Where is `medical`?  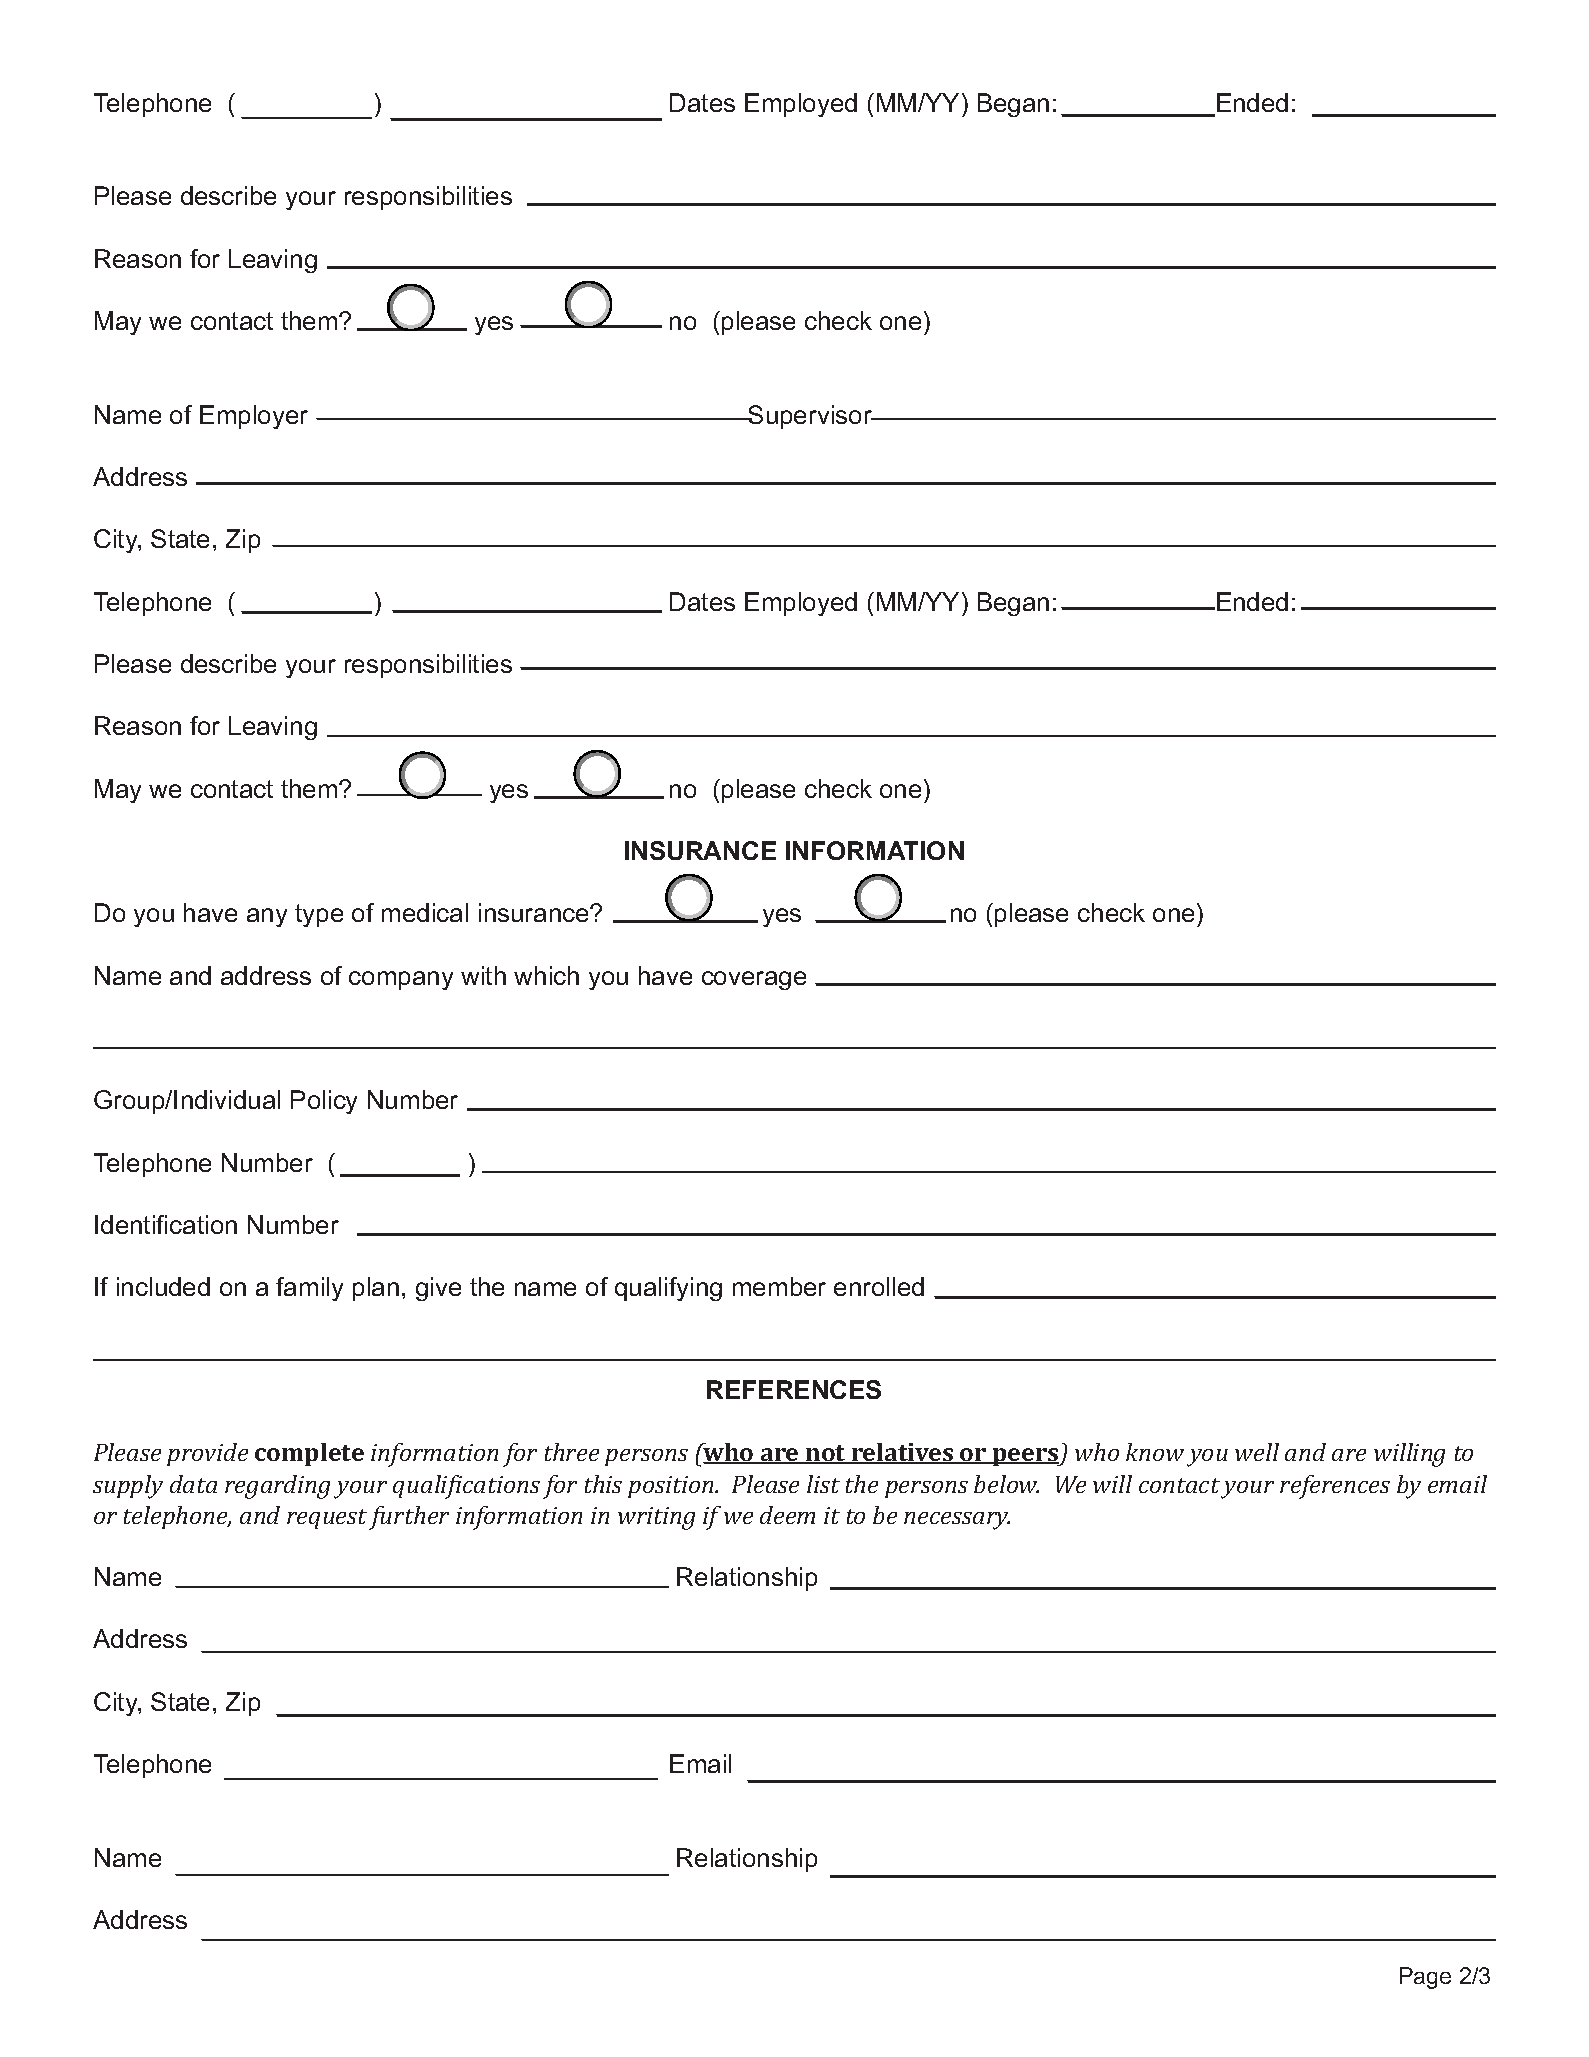
medical is located at coordinates (425, 912).
